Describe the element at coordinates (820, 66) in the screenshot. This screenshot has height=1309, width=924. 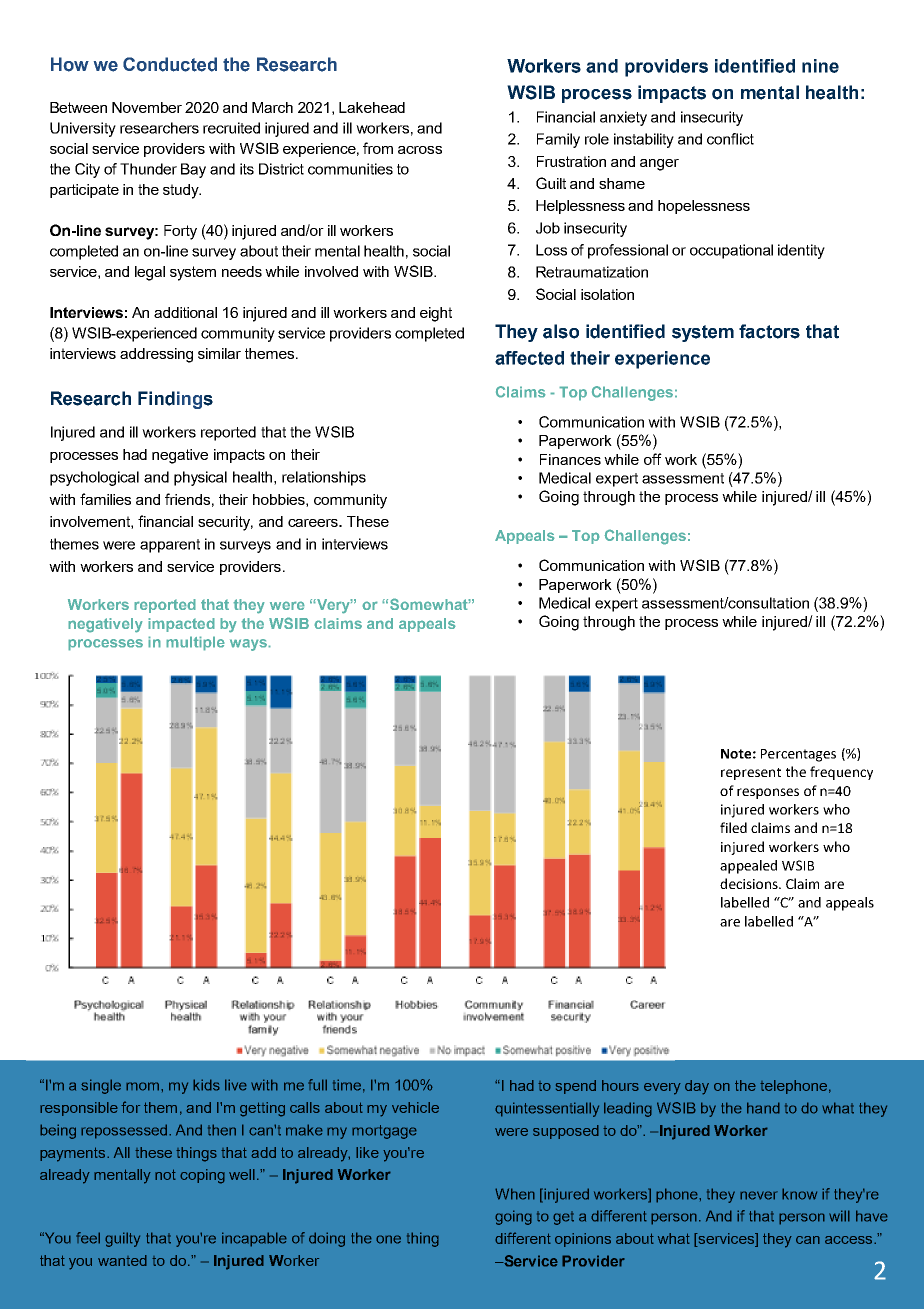
I see `nine` at that location.
